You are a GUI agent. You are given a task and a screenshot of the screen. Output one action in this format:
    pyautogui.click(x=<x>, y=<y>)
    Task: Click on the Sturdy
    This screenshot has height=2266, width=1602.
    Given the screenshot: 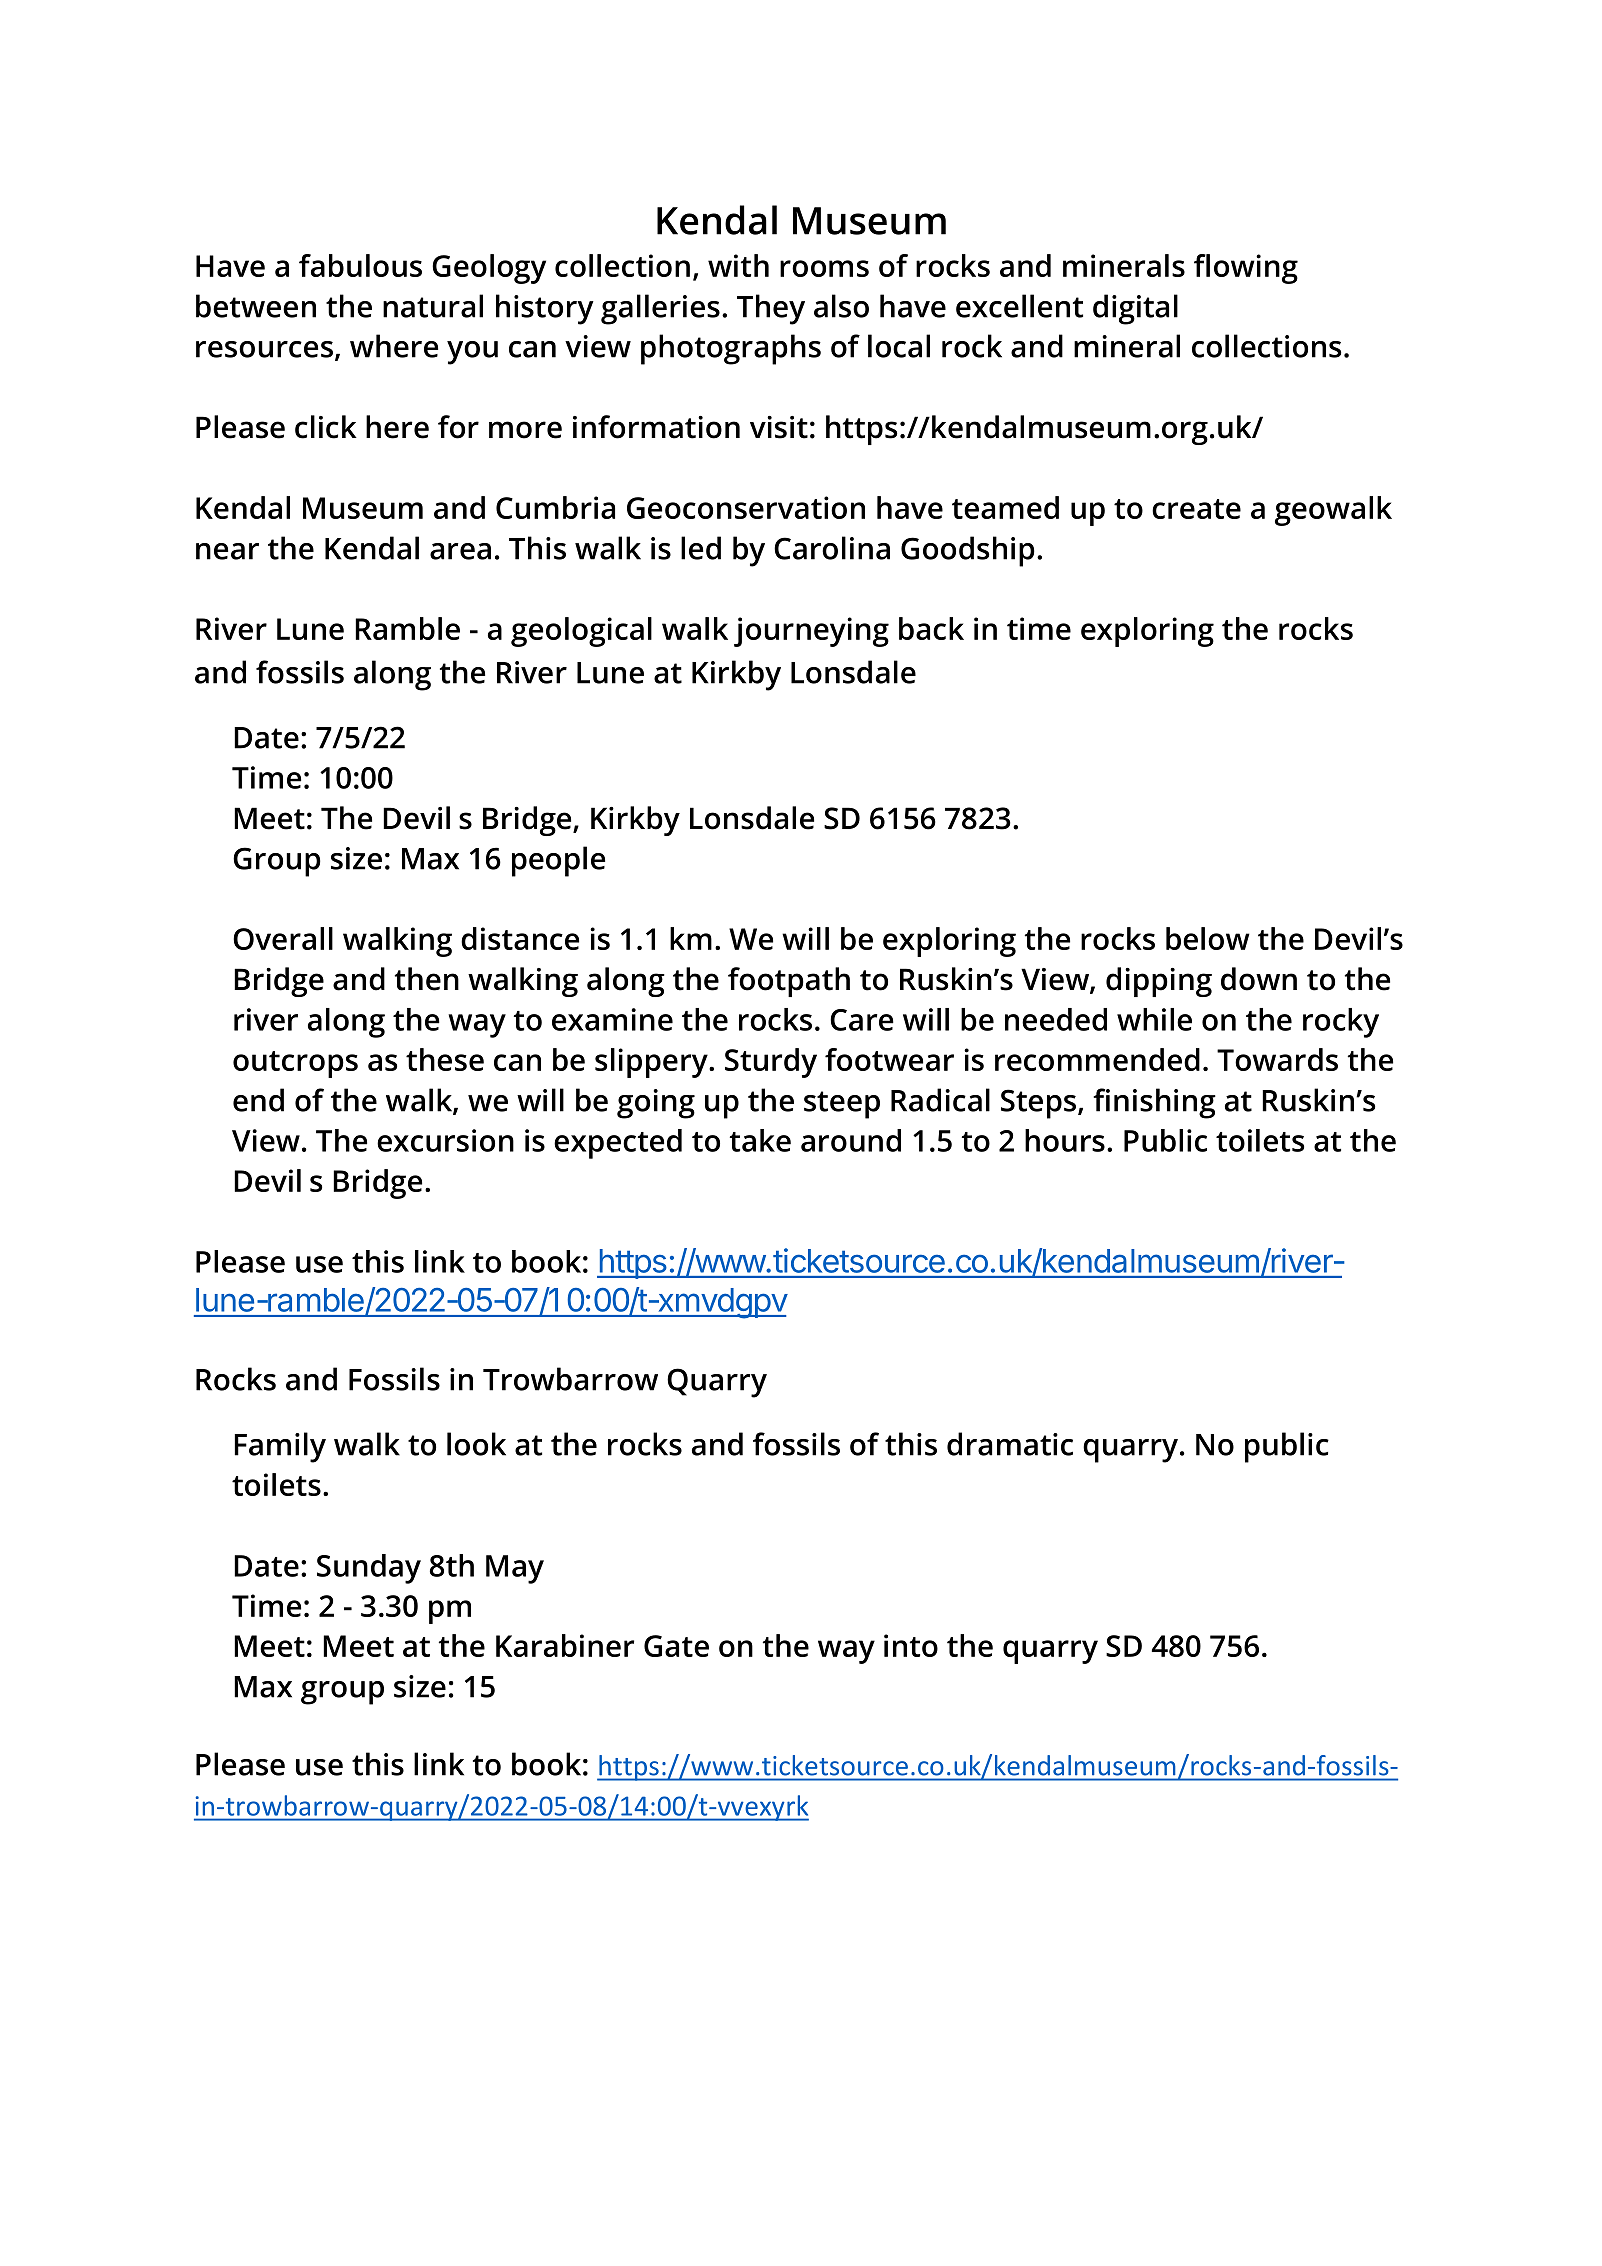 What is the action you would take?
    pyautogui.click(x=771, y=1063)
